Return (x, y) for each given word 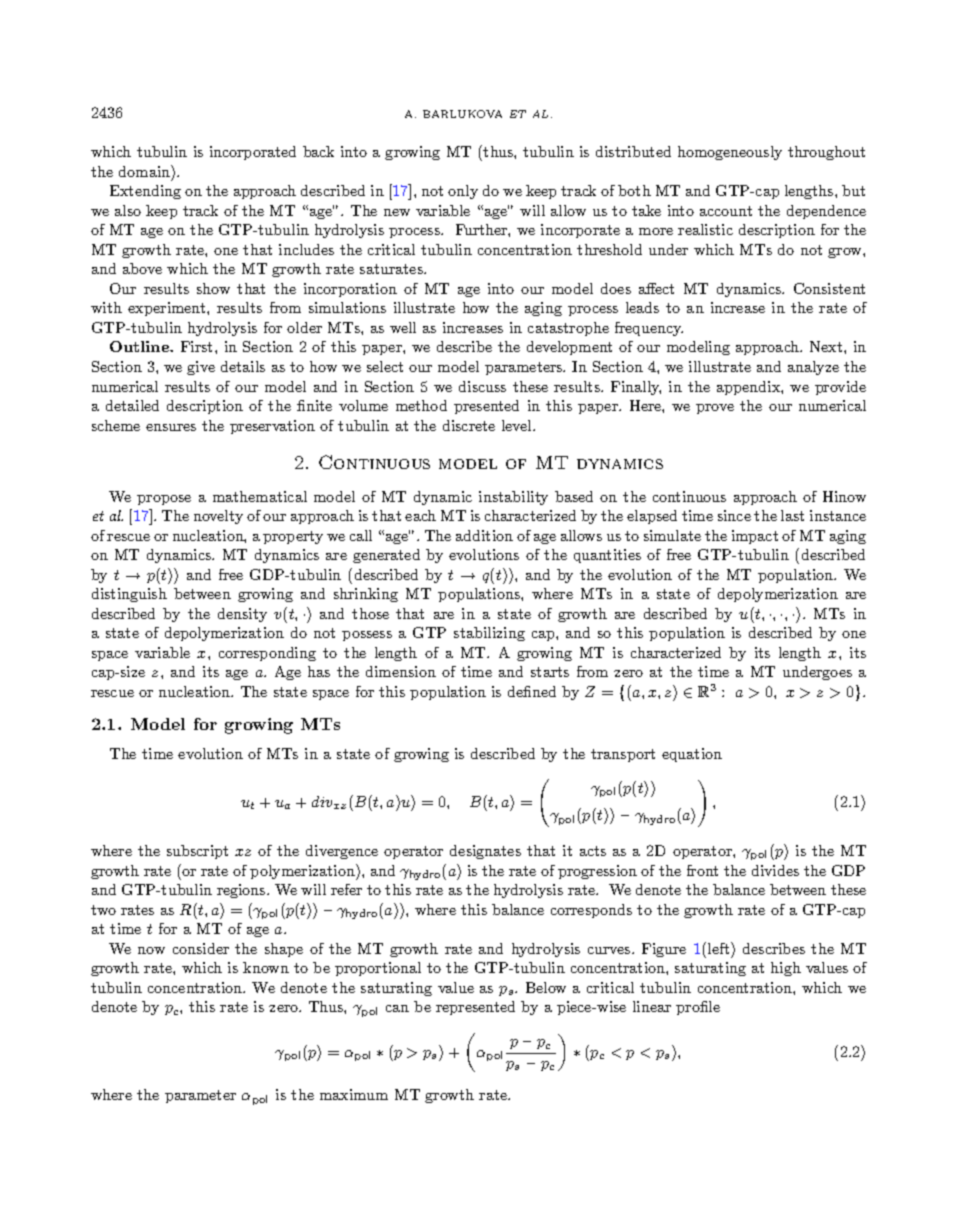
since (734, 515)
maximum (354, 1094)
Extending (145, 192)
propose (164, 500)
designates (485, 852)
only (463, 192)
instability (513, 498)
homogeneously (730, 153)
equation (692, 755)
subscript (197, 852)
